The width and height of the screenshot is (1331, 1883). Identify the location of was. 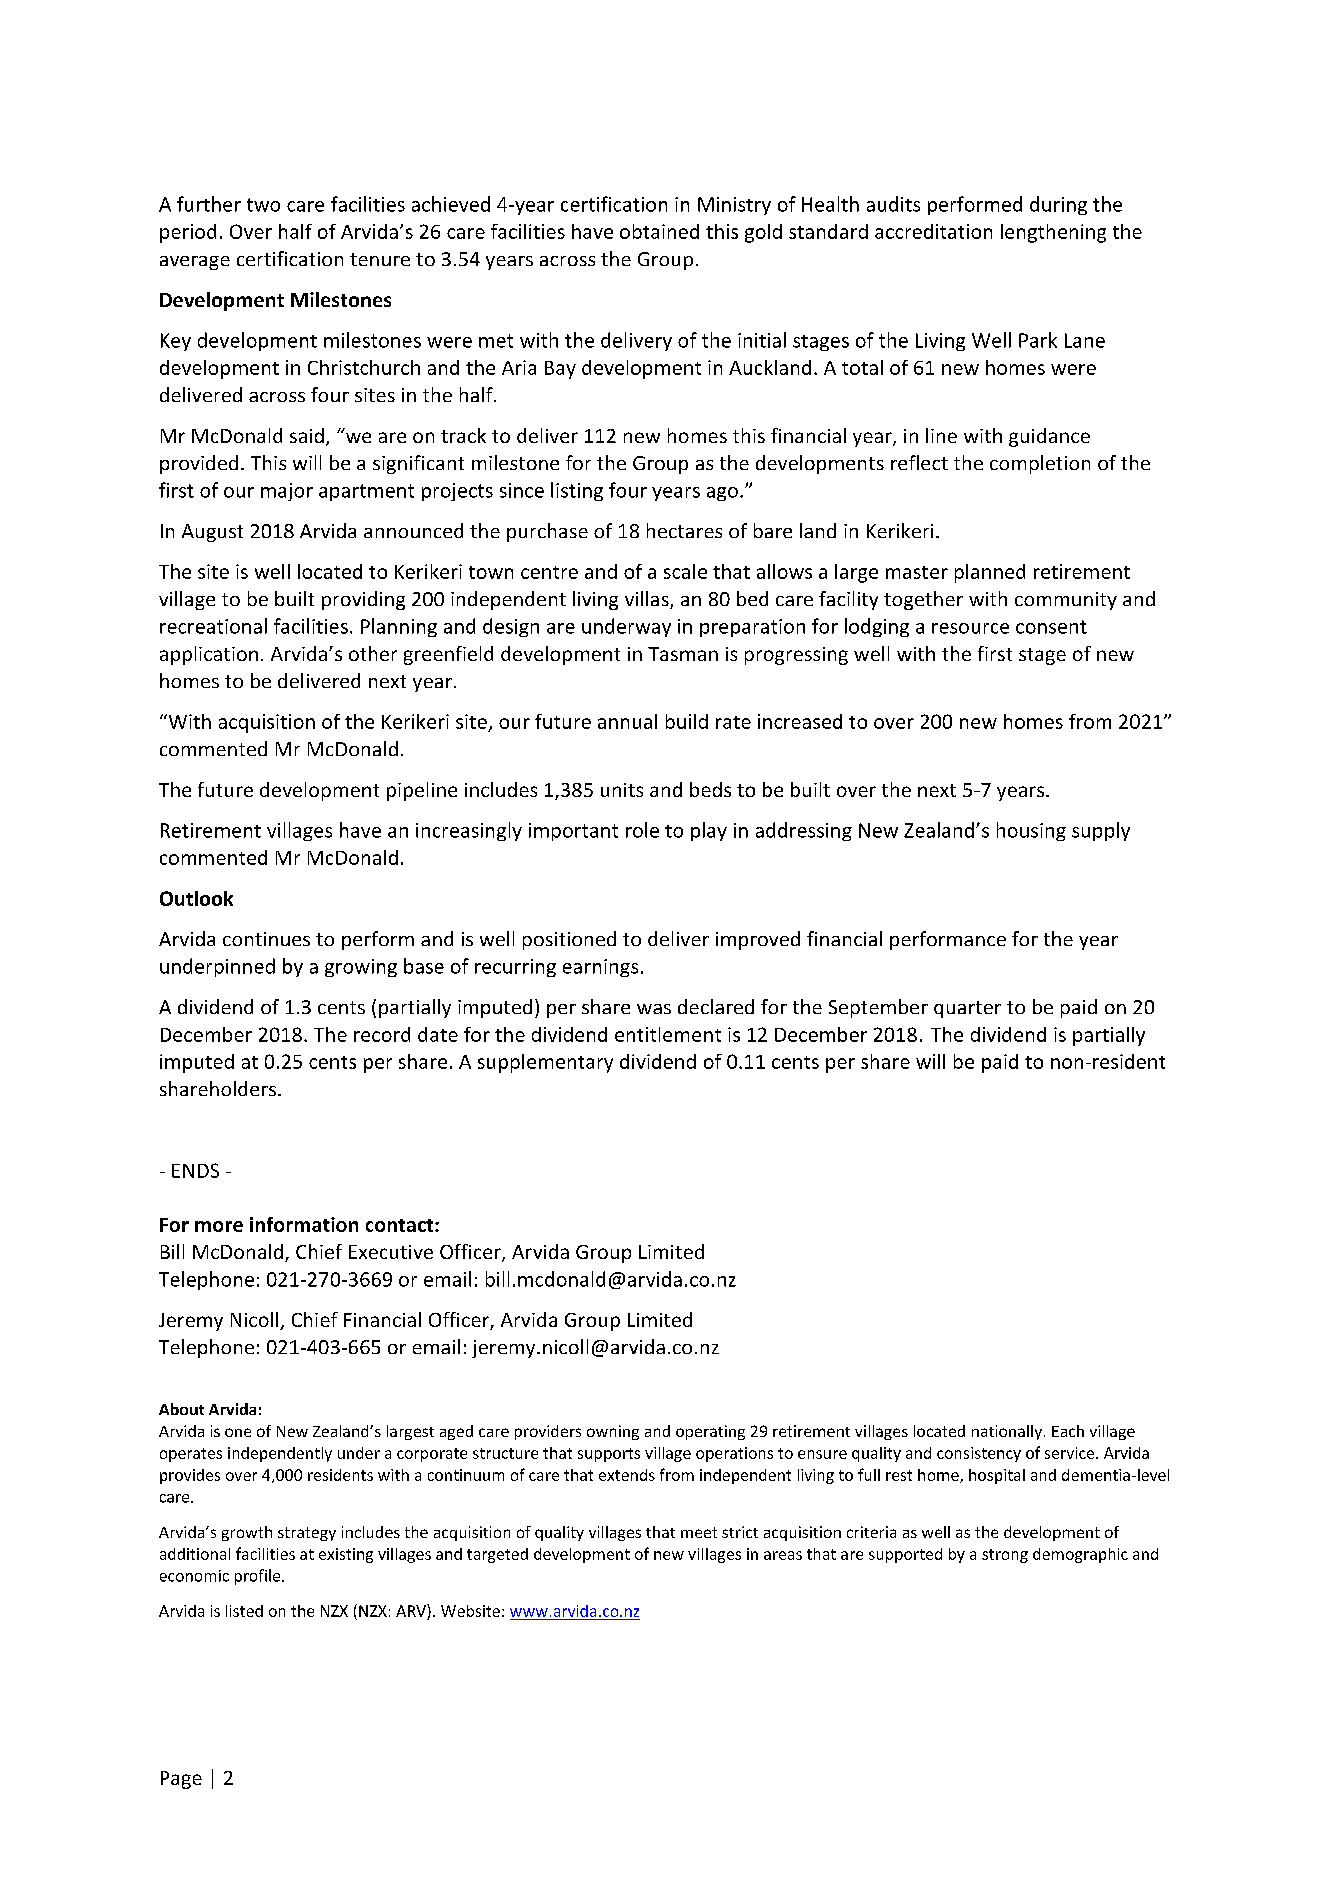
(654, 1009).
